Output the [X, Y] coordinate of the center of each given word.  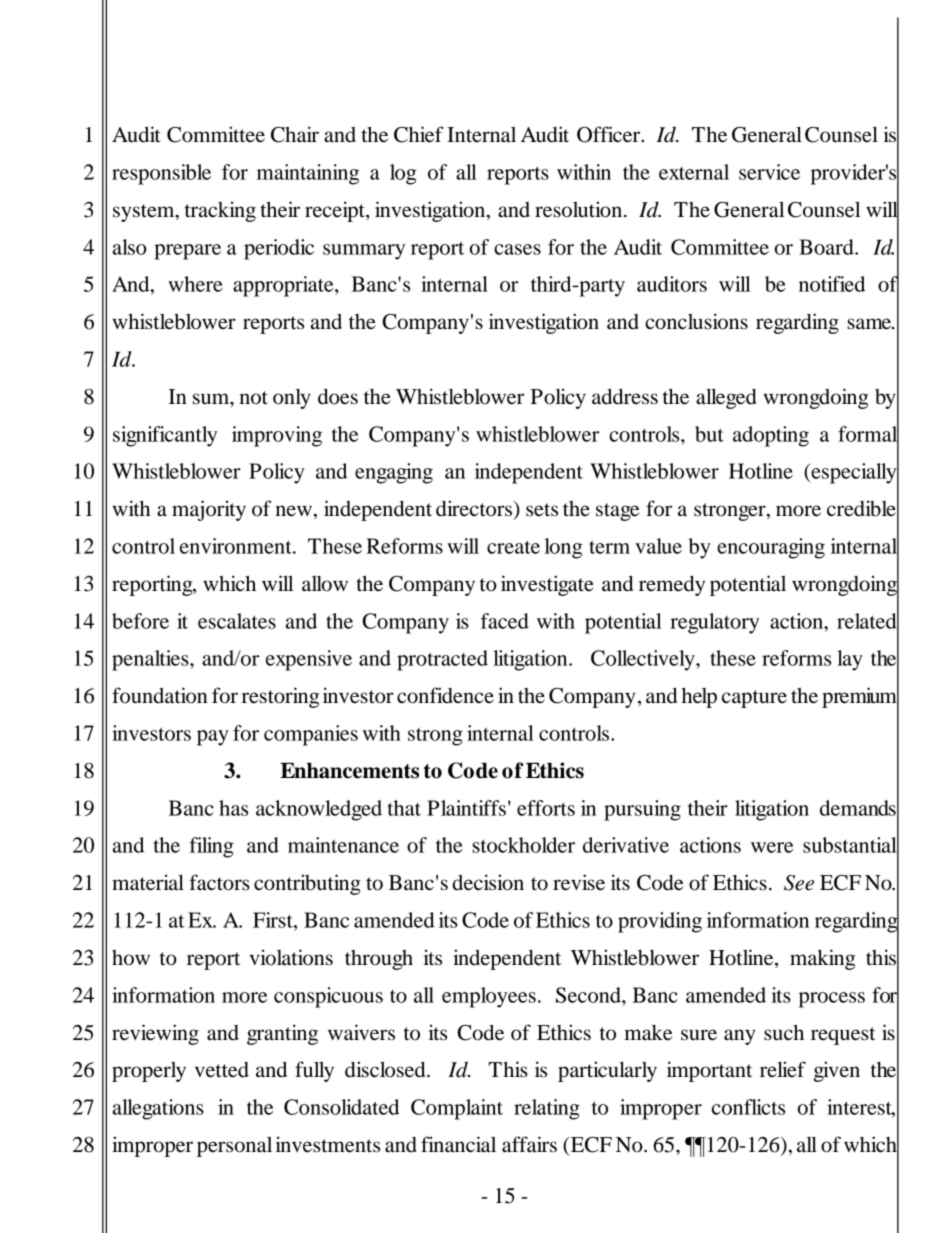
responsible [161, 174]
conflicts [748, 1107]
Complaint [457, 1109]
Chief [418, 134]
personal [234, 1147]
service [769, 172]
